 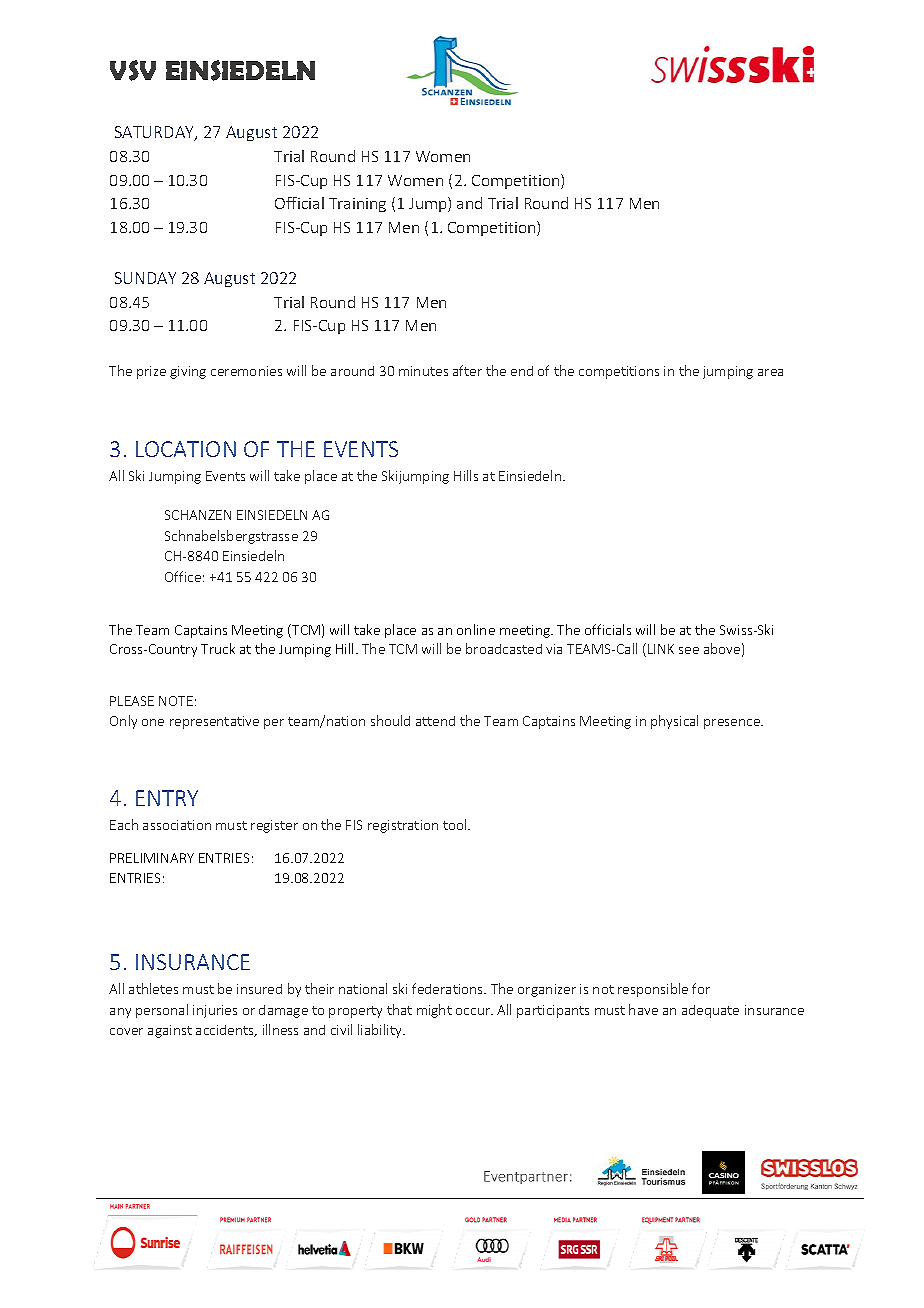 What do you see at coordinates (357, 205) in the document?
I see `Training` at bounding box center [357, 205].
